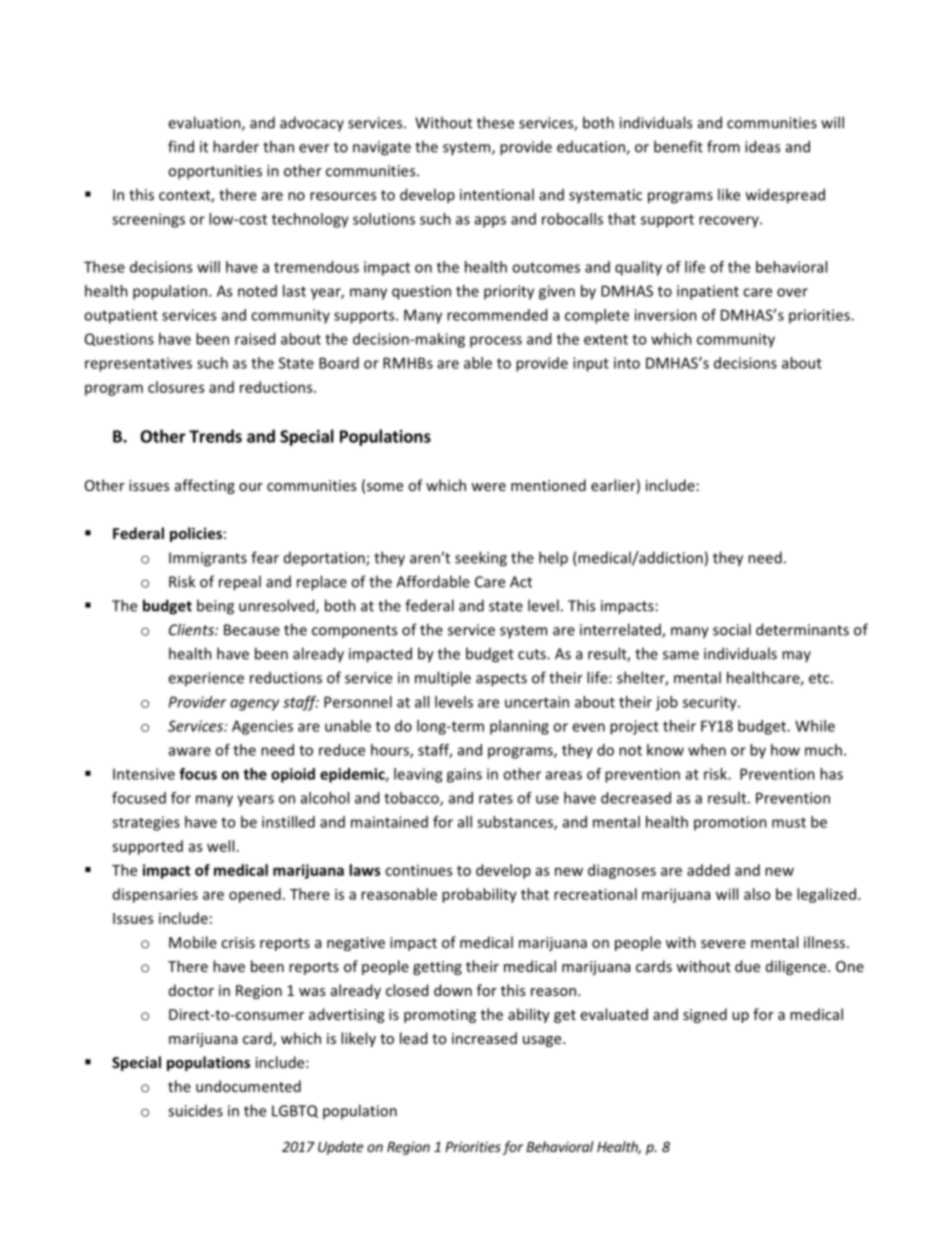  What do you see at coordinates (195, 1110) in the document?
I see `suicides` at bounding box center [195, 1110].
